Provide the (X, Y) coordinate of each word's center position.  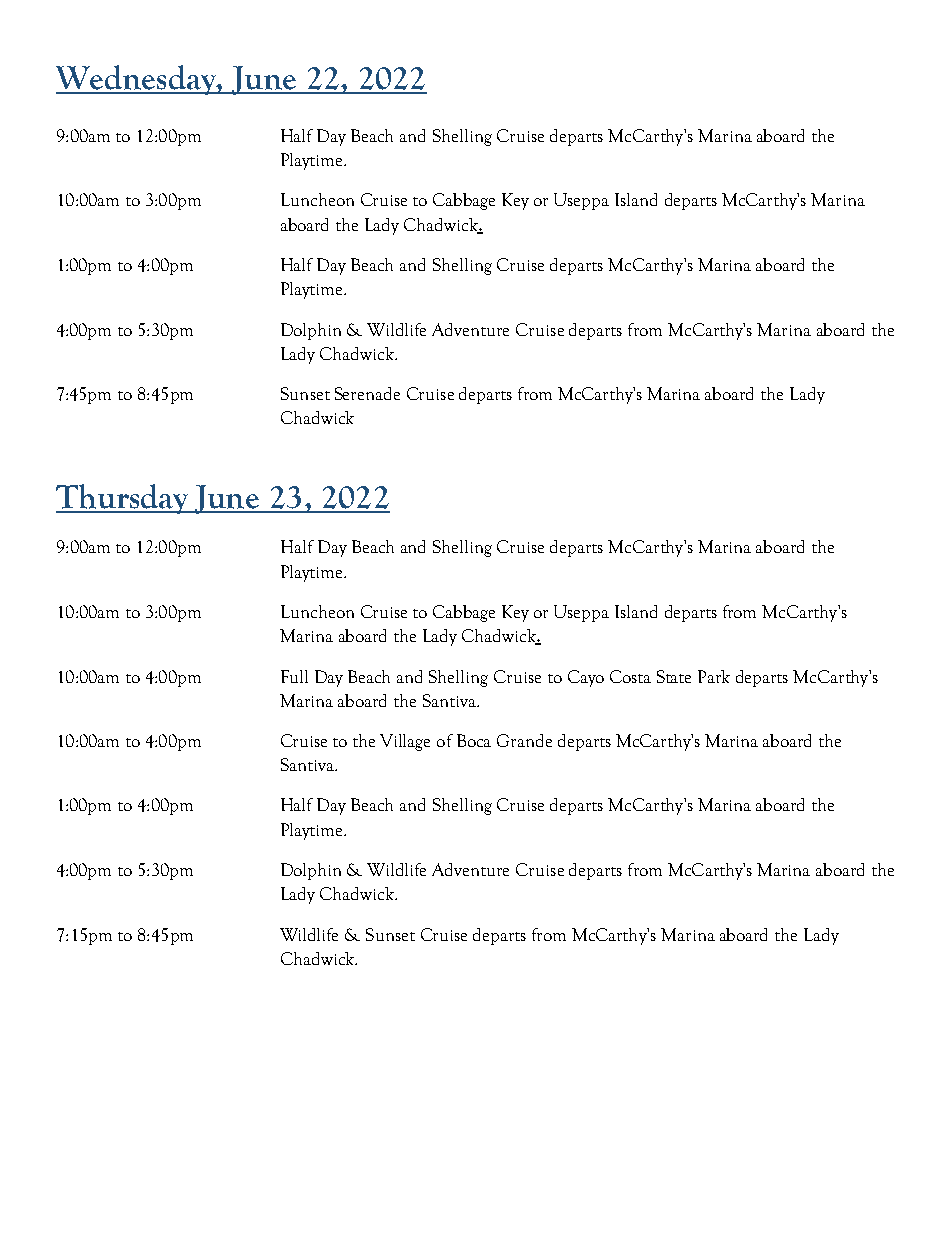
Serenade (367, 393)
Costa (630, 676)
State (674, 676)
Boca (474, 740)
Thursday (123, 499)
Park (714, 676)
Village (405, 742)
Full (294, 676)
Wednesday (137, 80)
